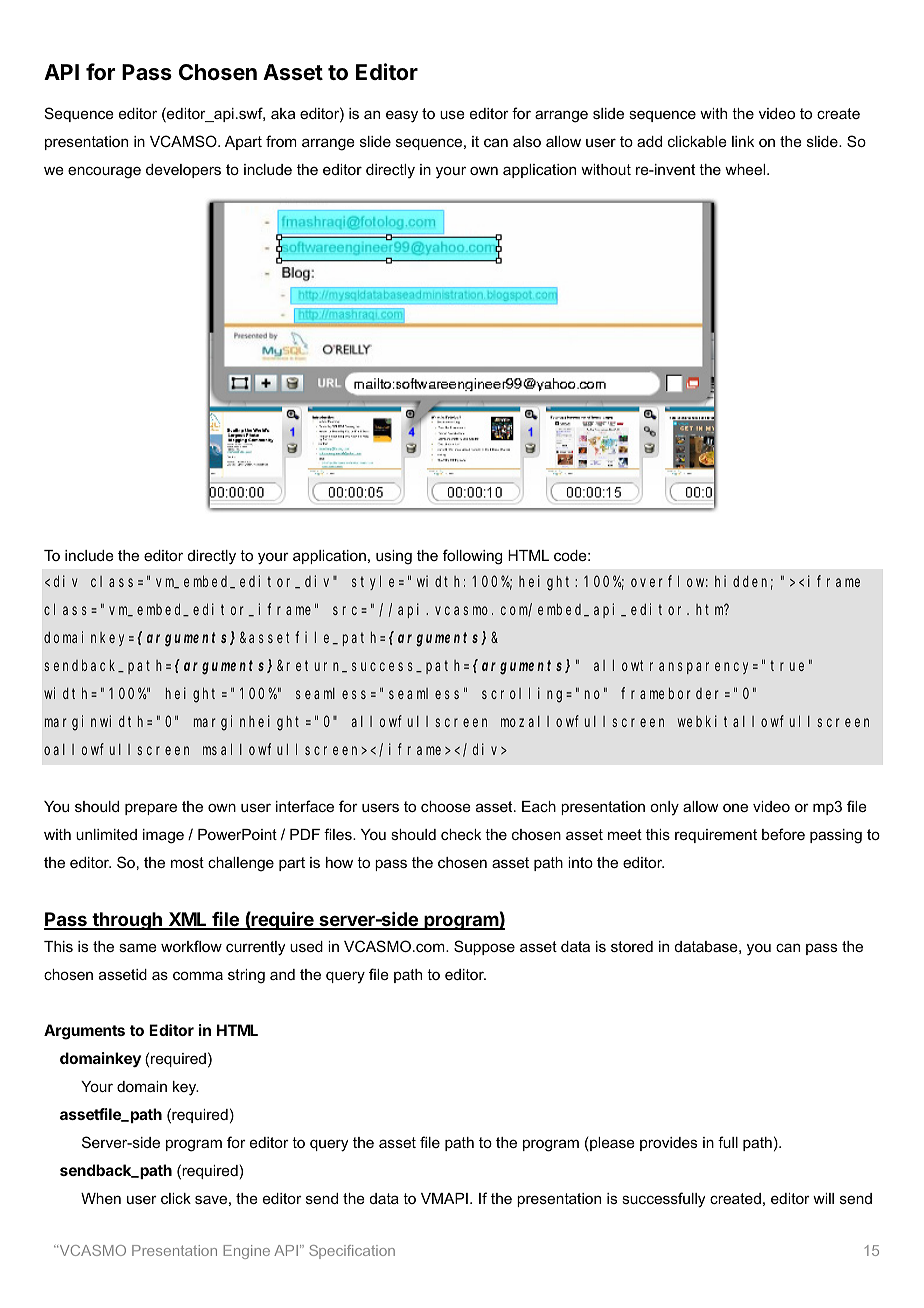 This screenshot has height=1308, width=924. I want to click on one, so click(735, 807).
